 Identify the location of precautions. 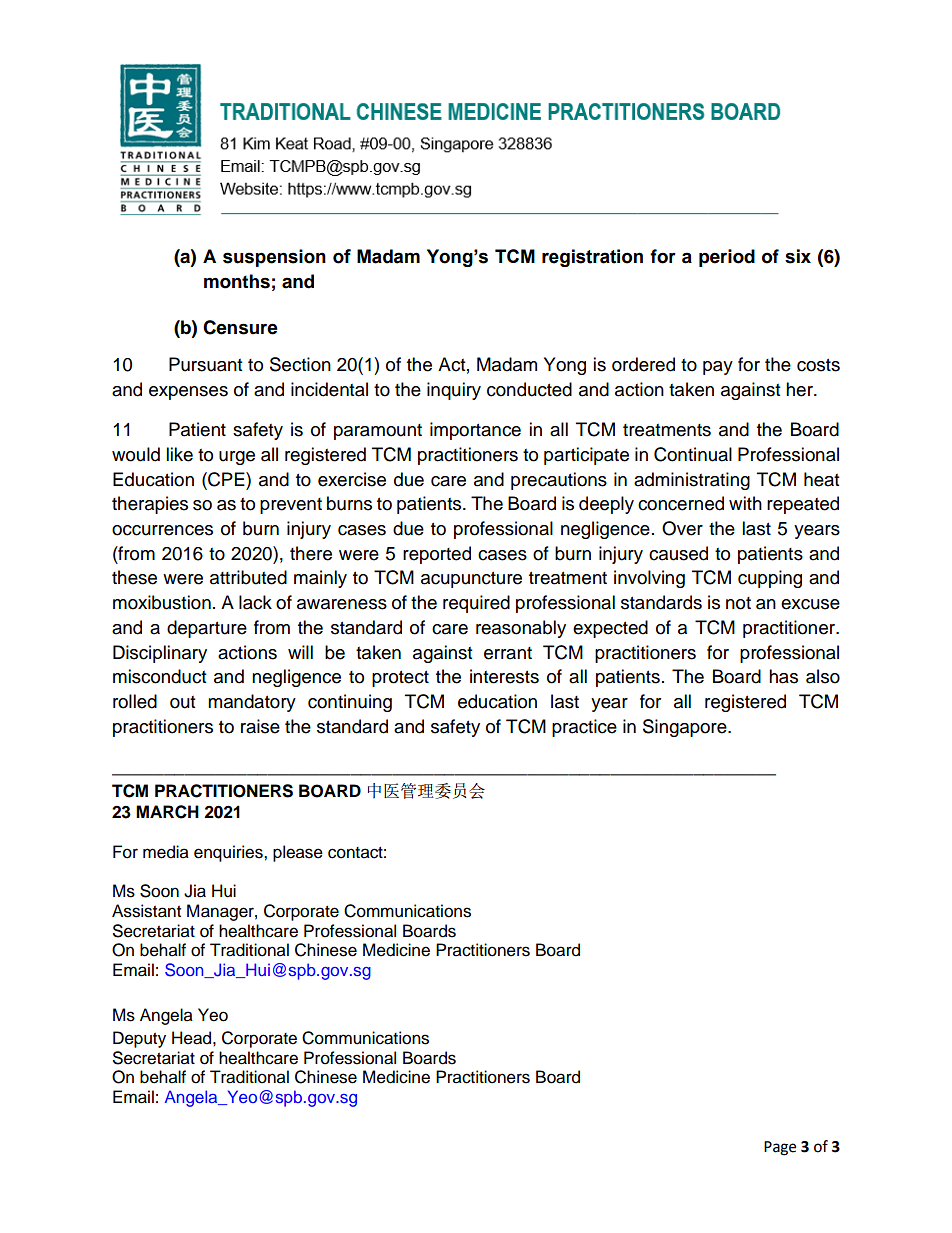
(559, 481).
